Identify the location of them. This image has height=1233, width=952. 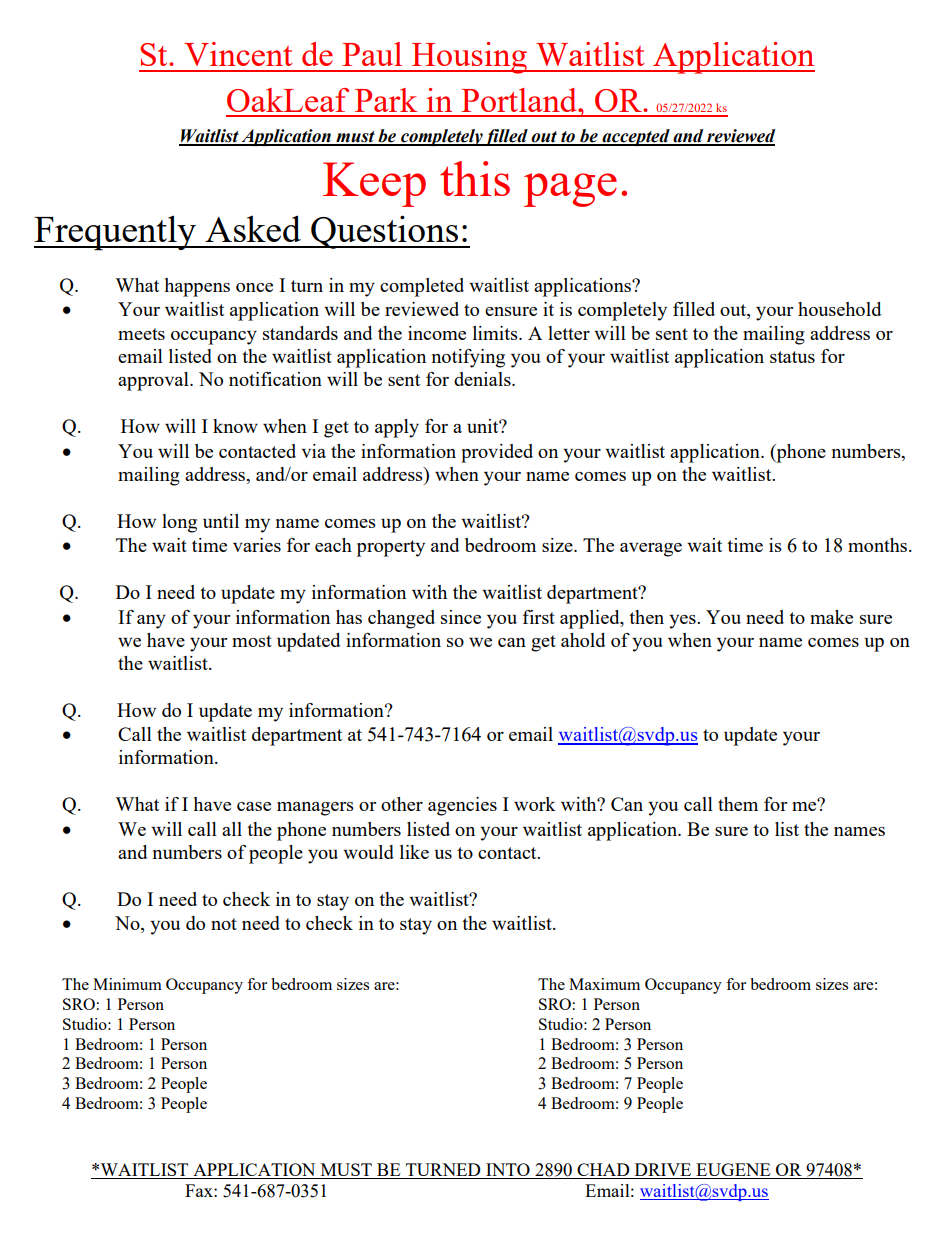
(738, 804).
